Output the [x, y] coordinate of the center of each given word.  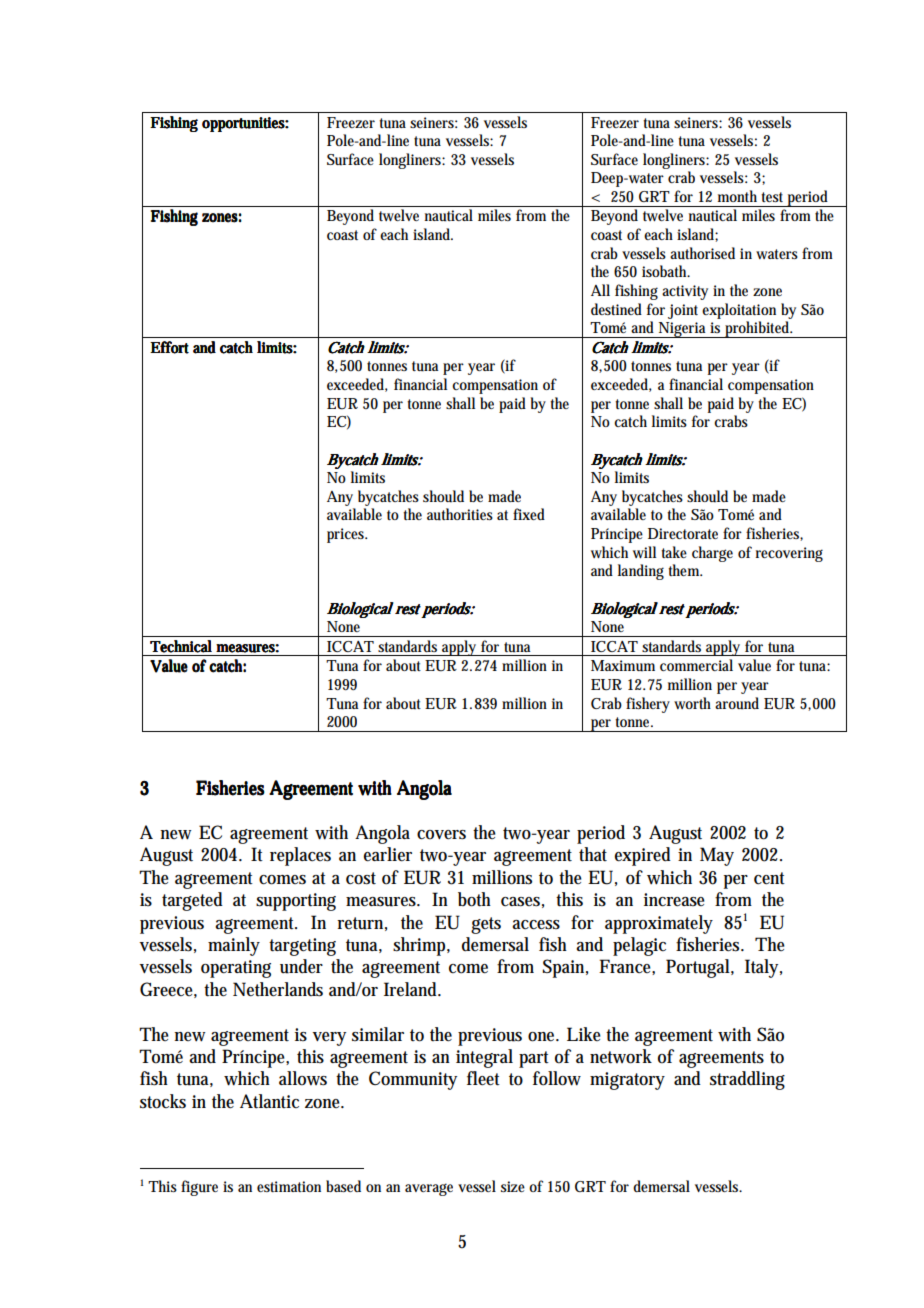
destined [616, 309]
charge [712, 554]
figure [199, 1188]
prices [347, 535]
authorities [460, 514]
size [513, 1186]
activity [685, 292]
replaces [300, 856]
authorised [702, 253]
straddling [747, 1080]
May [717, 856]
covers [441, 835]
